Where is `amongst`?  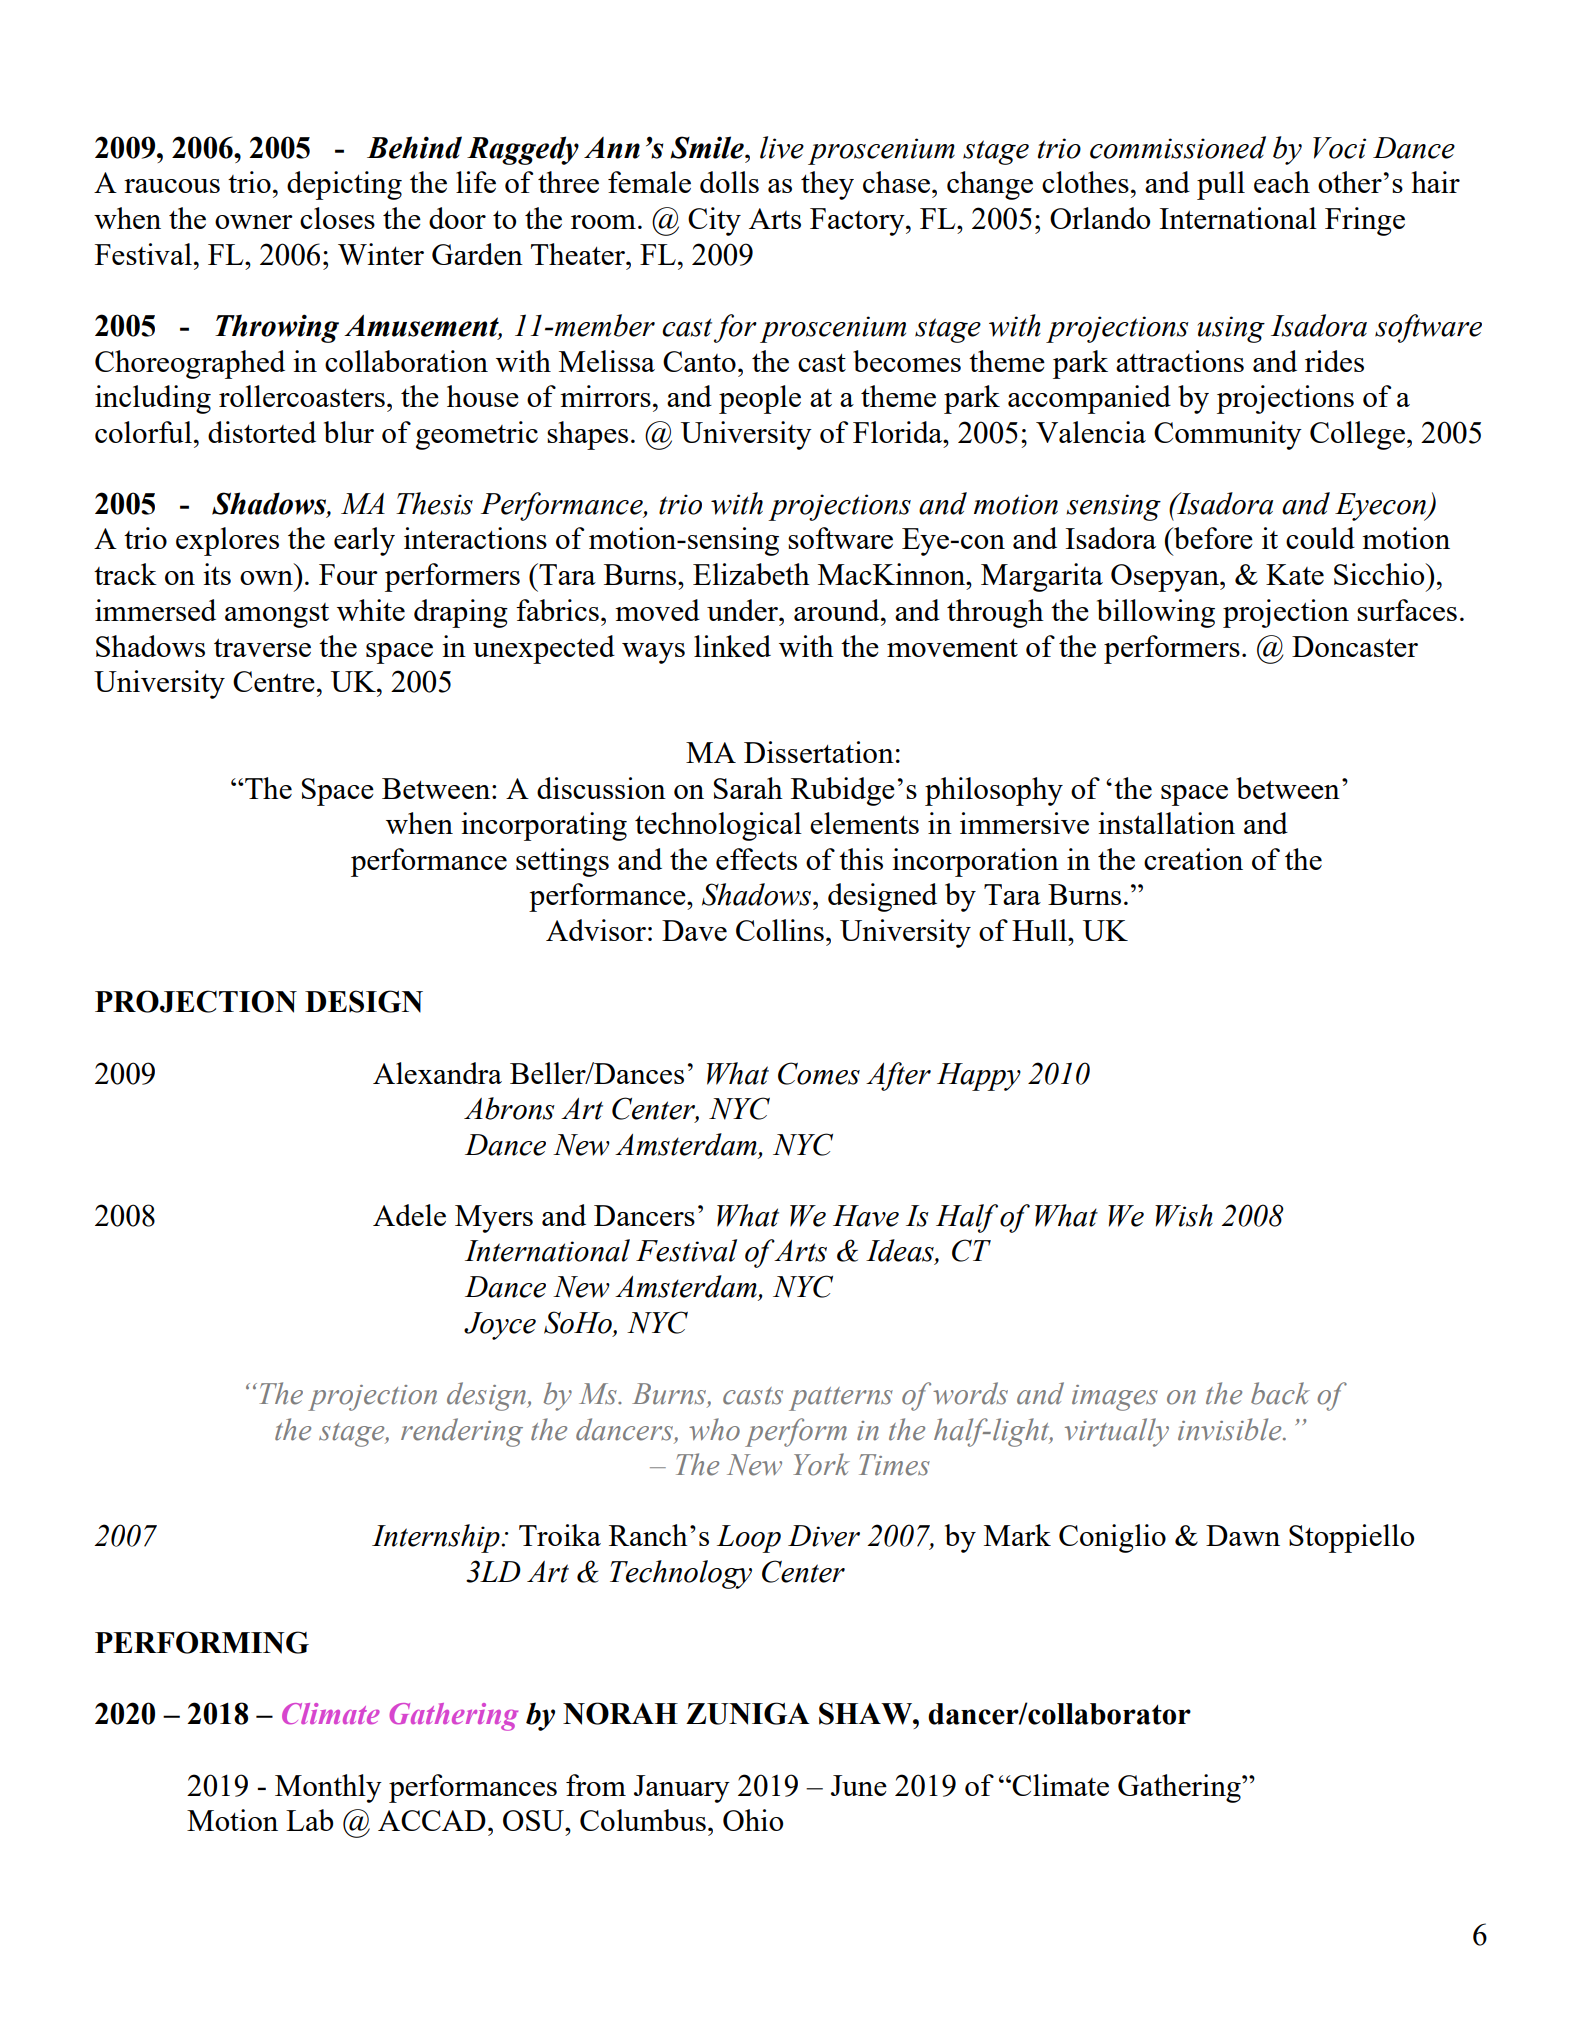
amongst is located at coordinates (277, 615).
